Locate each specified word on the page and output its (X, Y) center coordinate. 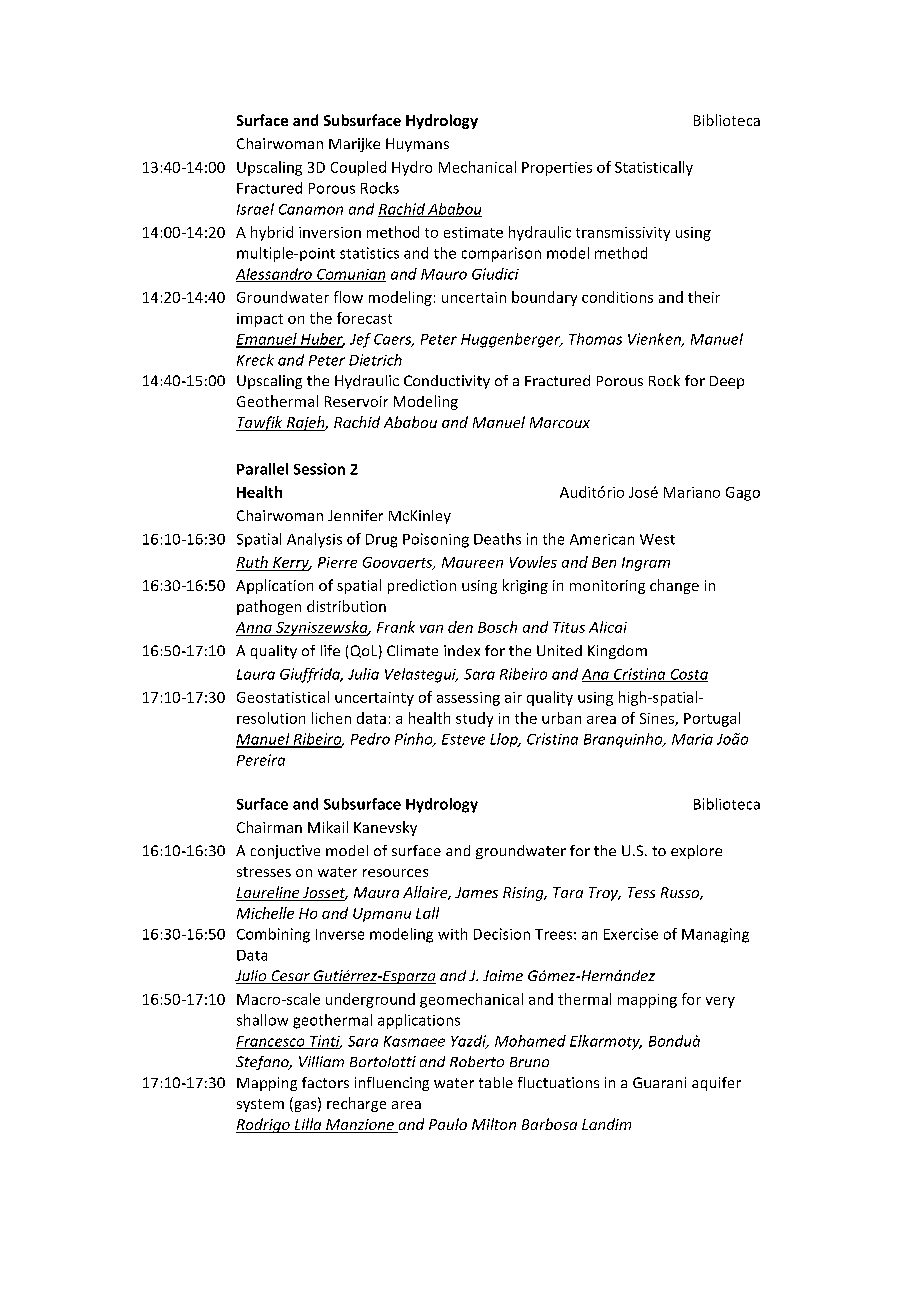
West (657, 539)
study (474, 719)
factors (325, 1082)
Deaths (497, 539)
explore (696, 852)
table (496, 1082)
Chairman (269, 827)
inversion (330, 232)
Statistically (654, 168)
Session (319, 469)
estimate (473, 232)
